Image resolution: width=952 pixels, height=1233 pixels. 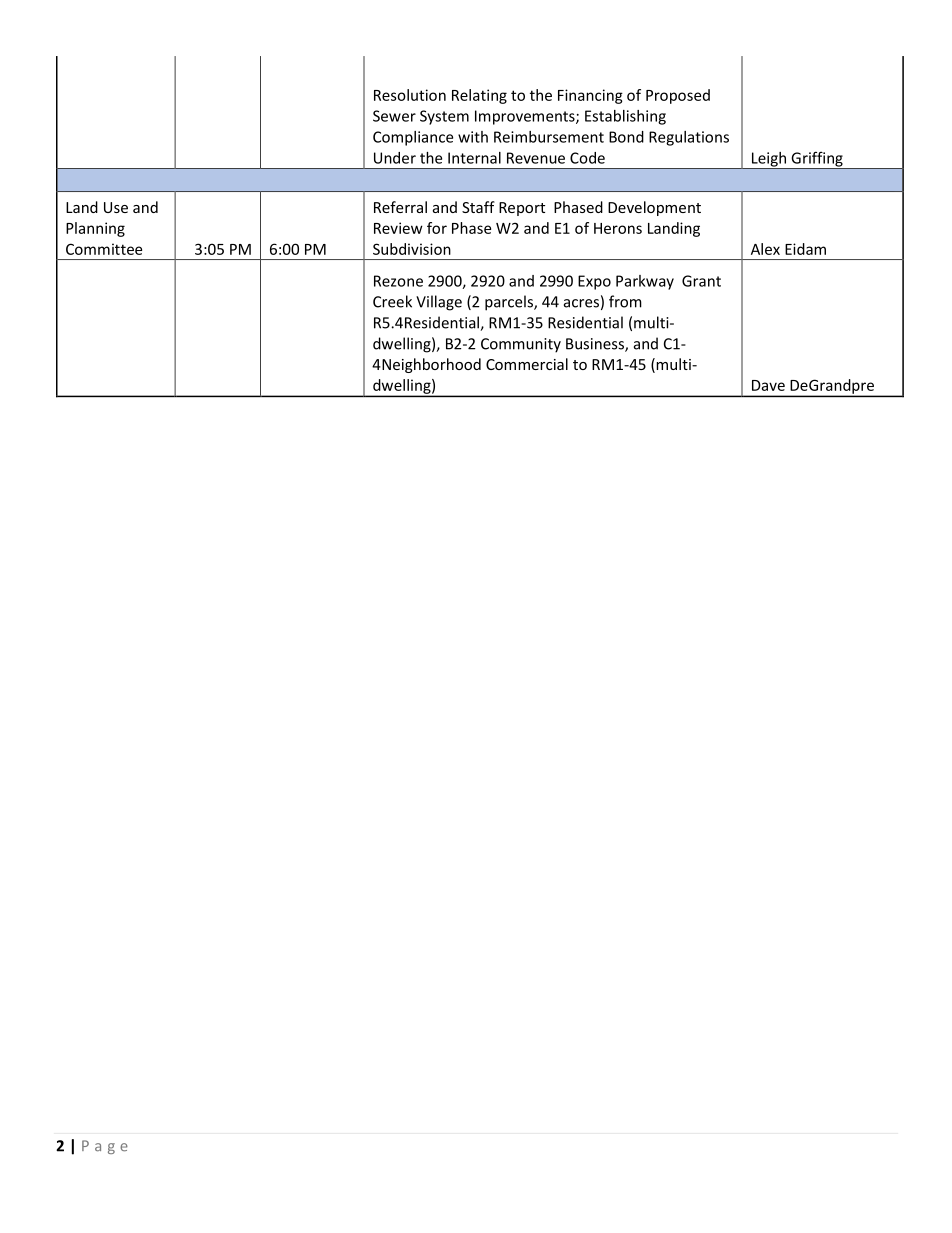 What do you see at coordinates (510, 303) in the document?
I see `parcels` at bounding box center [510, 303].
